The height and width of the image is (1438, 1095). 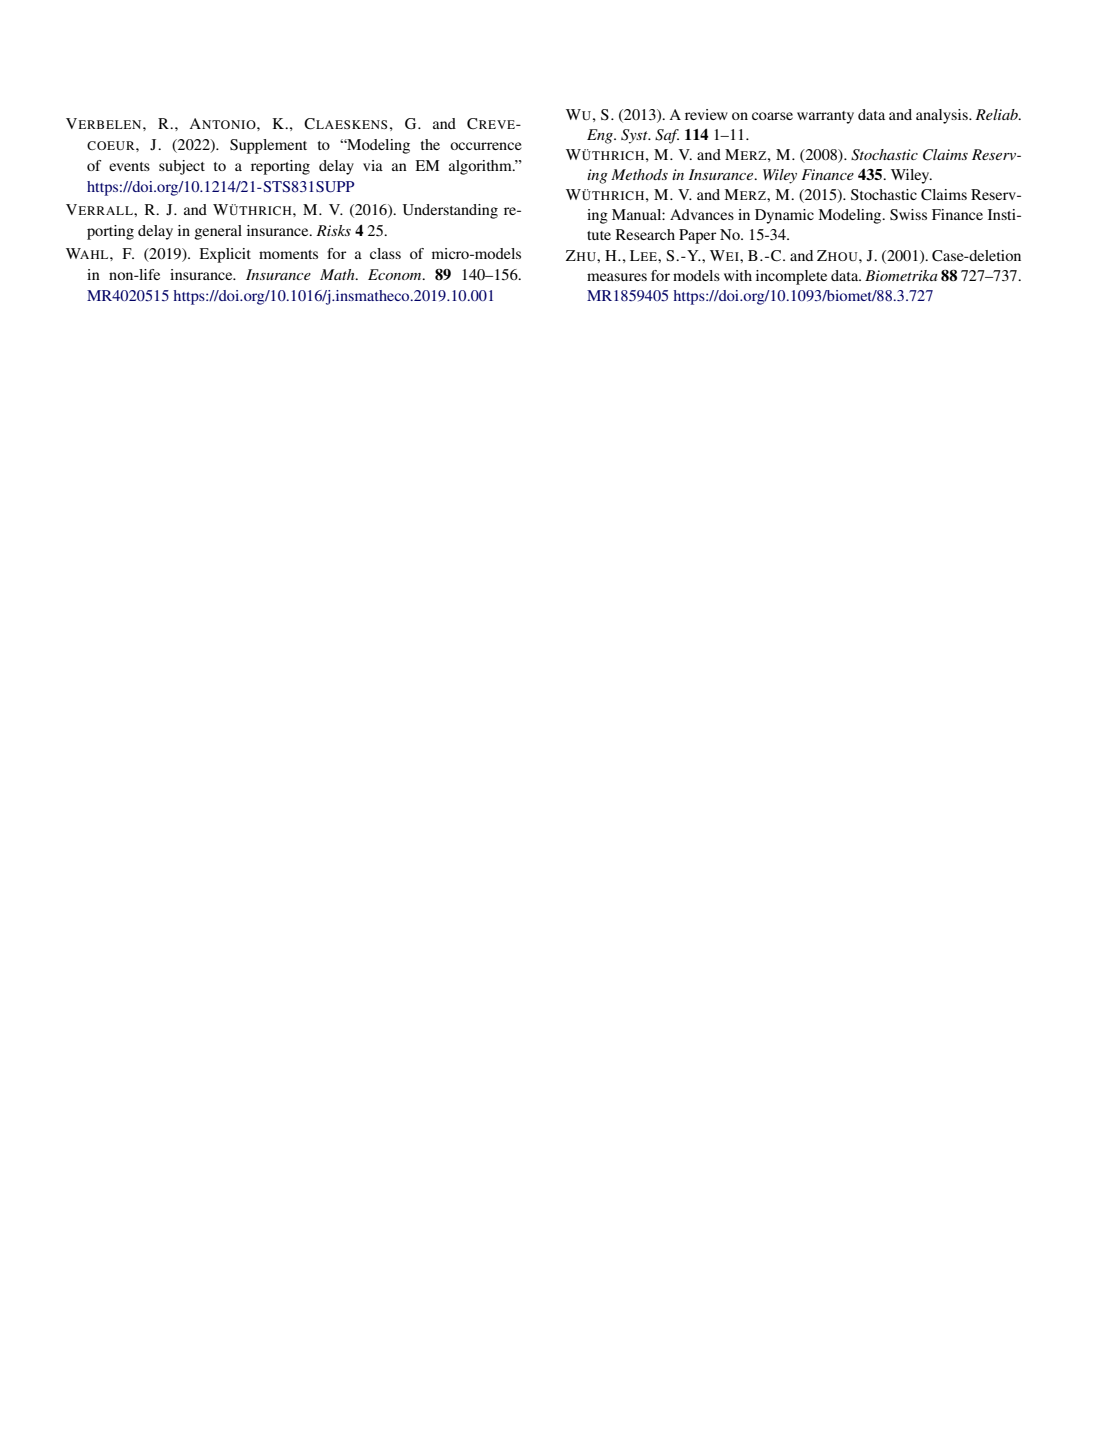 What do you see at coordinates (481, 167) in the image?
I see `algorithm` at bounding box center [481, 167].
